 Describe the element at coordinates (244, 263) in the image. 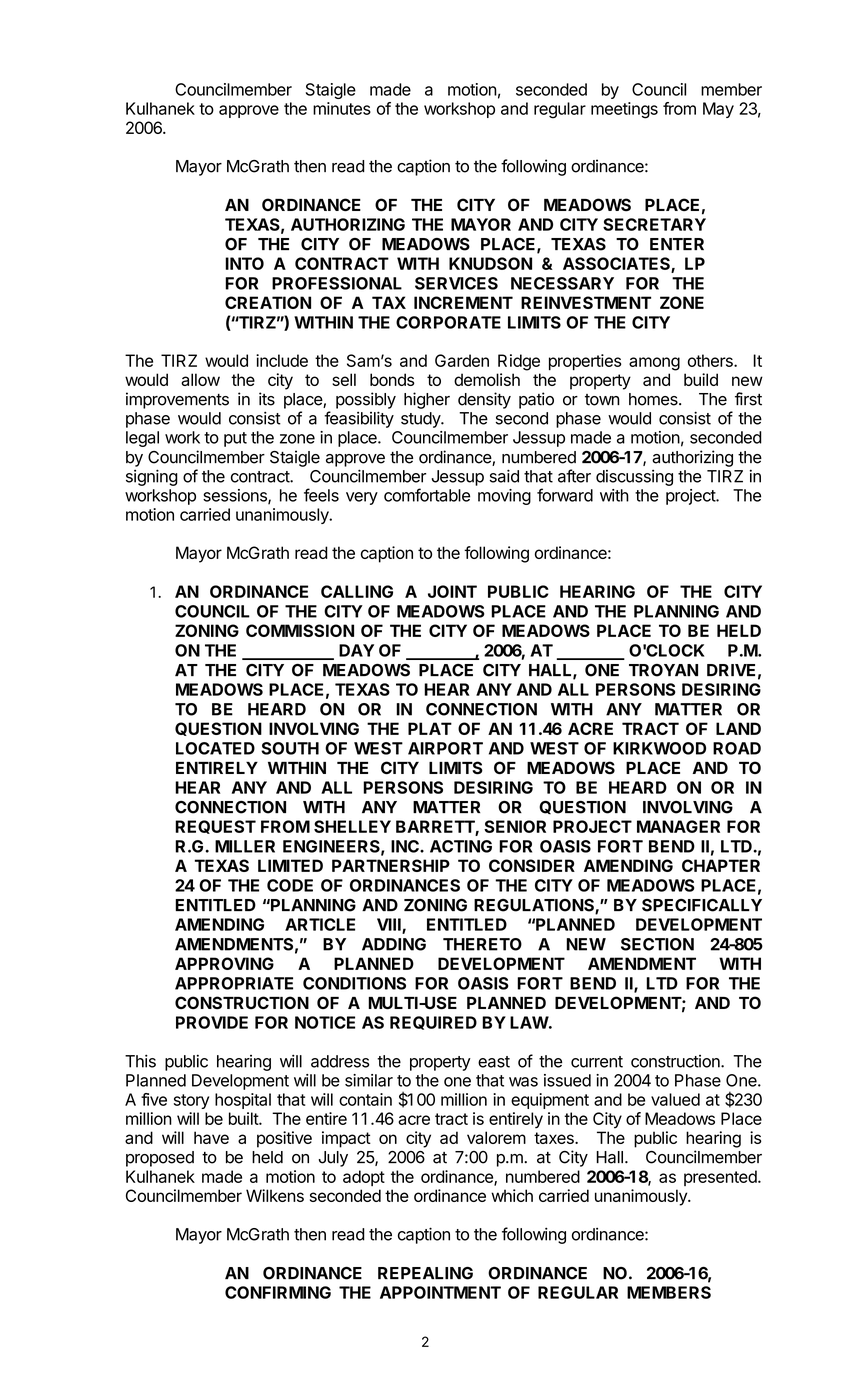

I see `INTO` at that location.
